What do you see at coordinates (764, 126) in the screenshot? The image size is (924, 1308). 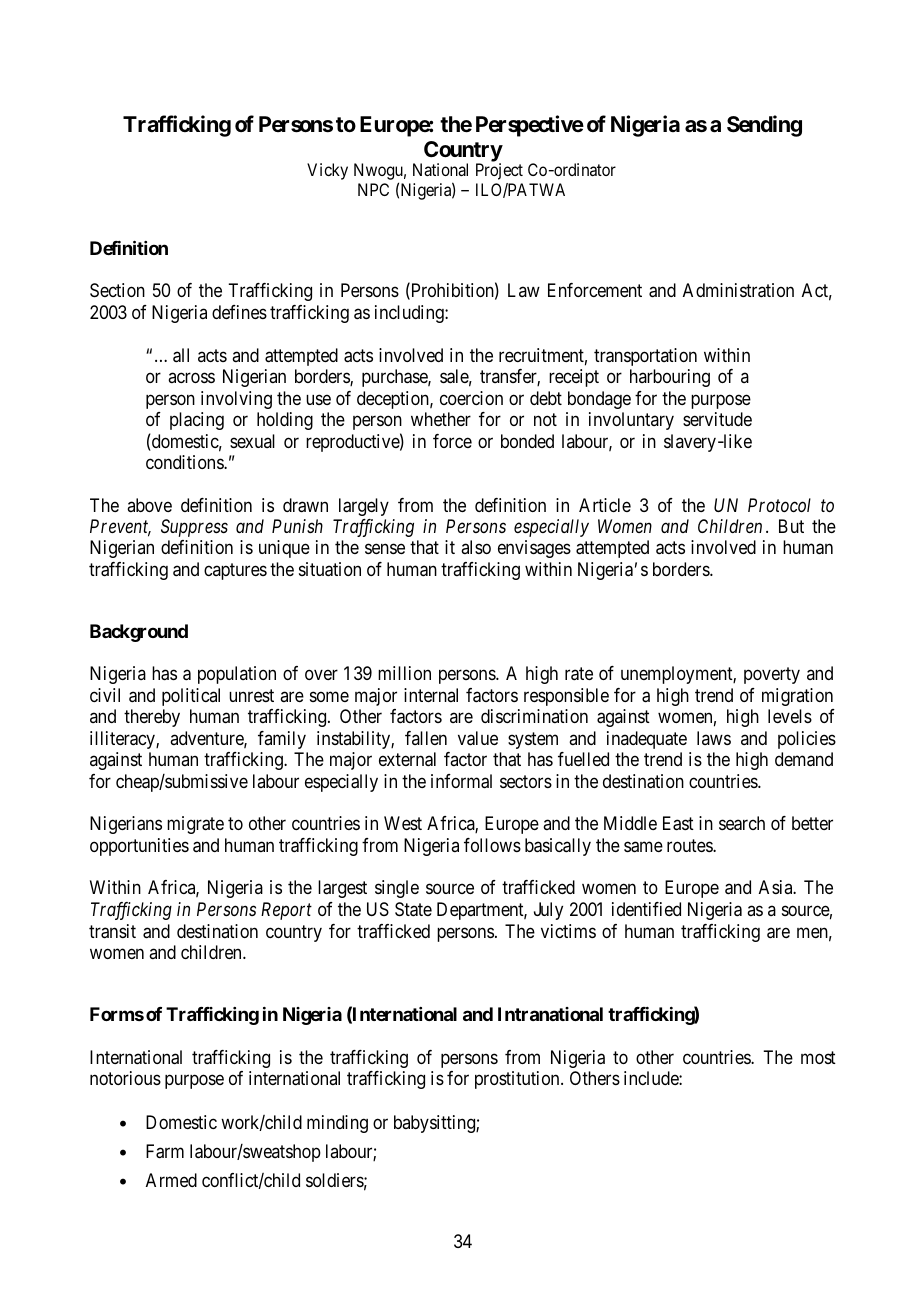 I see `Sending` at bounding box center [764, 126].
